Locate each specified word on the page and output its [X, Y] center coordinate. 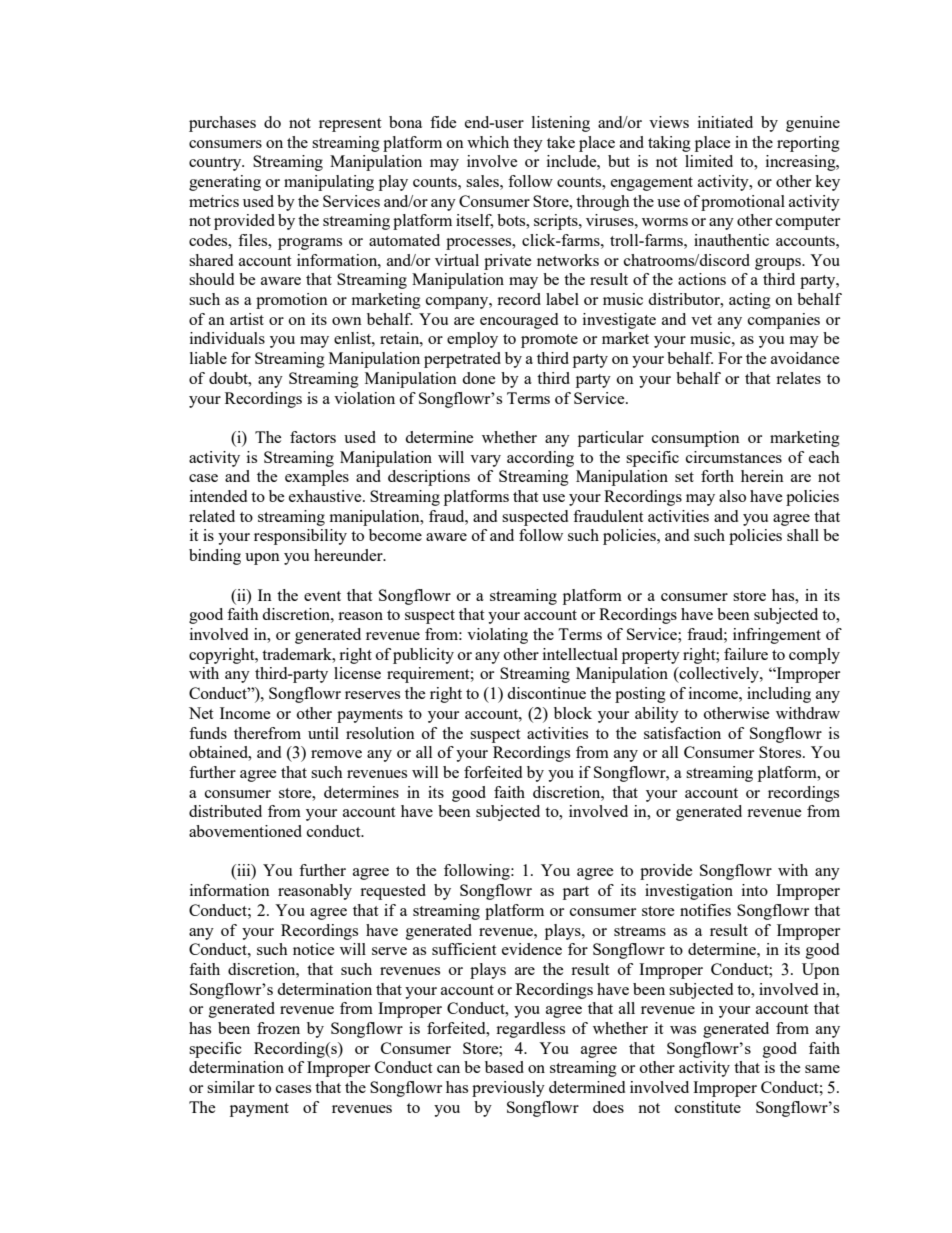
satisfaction [682, 733]
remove [336, 754]
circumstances [734, 457]
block [573, 713]
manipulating [329, 183]
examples [317, 478]
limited [709, 161]
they [528, 144]
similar [231, 1087]
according [540, 459]
